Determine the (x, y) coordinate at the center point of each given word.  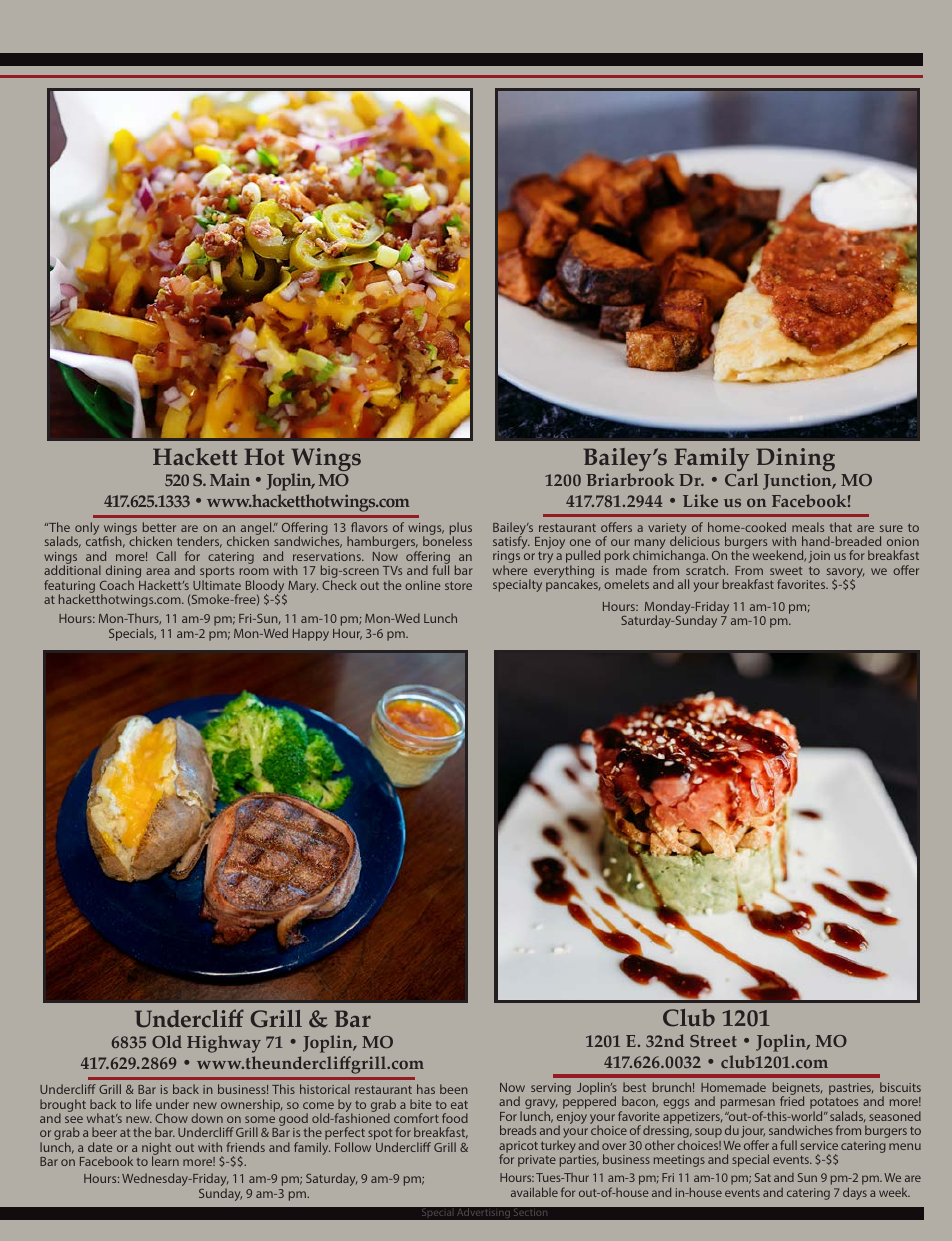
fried (792, 1101)
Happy (311, 635)
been (454, 1089)
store (458, 586)
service (819, 1145)
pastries (851, 1089)
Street (713, 1041)
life (144, 1104)
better (159, 527)
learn (165, 1161)
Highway (224, 1044)
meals (808, 527)
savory (845, 574)
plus (461, 530)
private (537, 1161)
